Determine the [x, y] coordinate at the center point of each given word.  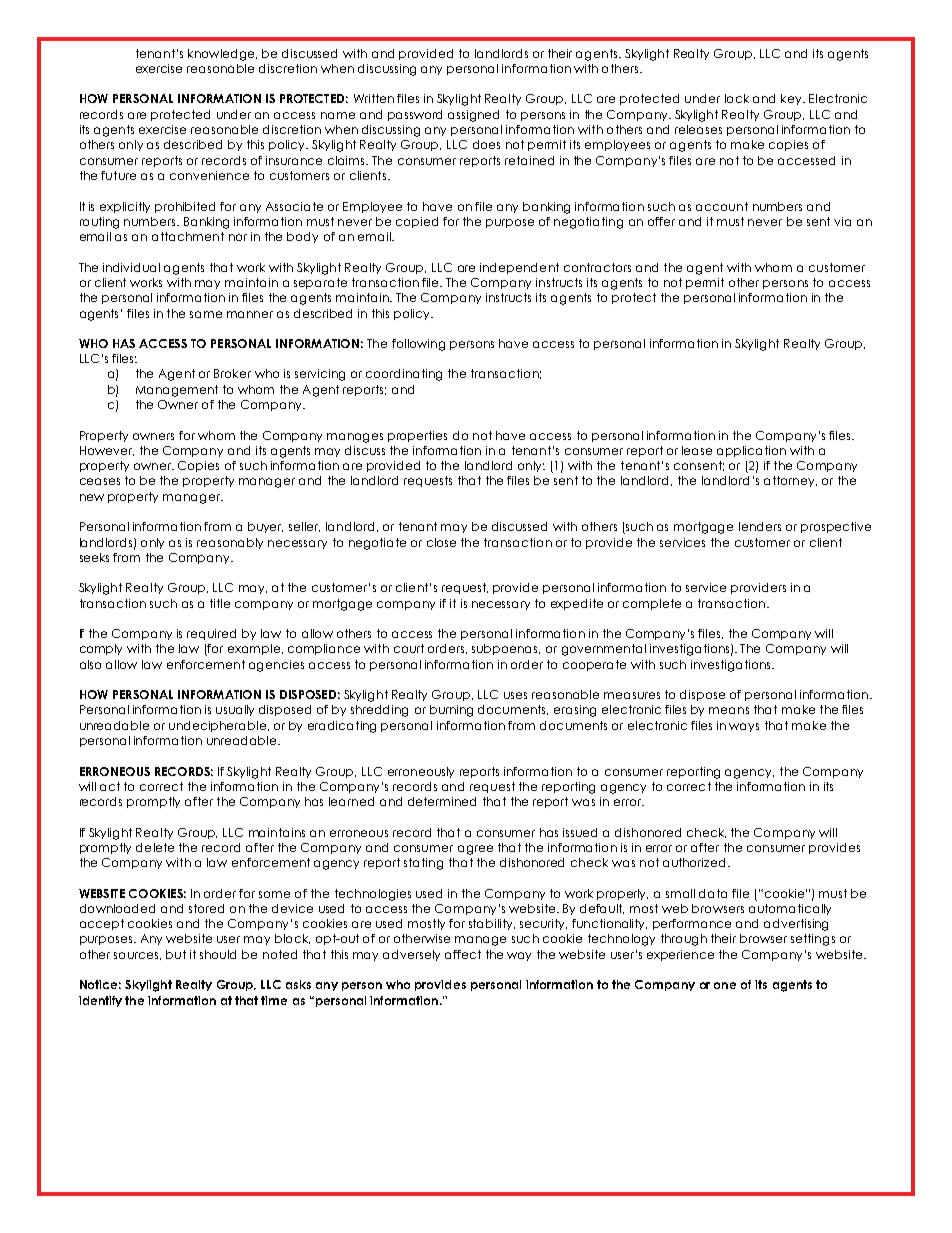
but [176, 954]
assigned [473, 116]
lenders [760, 526]
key [792, 99]
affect [463, 954]
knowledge [222, 55]
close [441, 542]
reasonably [230, 543]
